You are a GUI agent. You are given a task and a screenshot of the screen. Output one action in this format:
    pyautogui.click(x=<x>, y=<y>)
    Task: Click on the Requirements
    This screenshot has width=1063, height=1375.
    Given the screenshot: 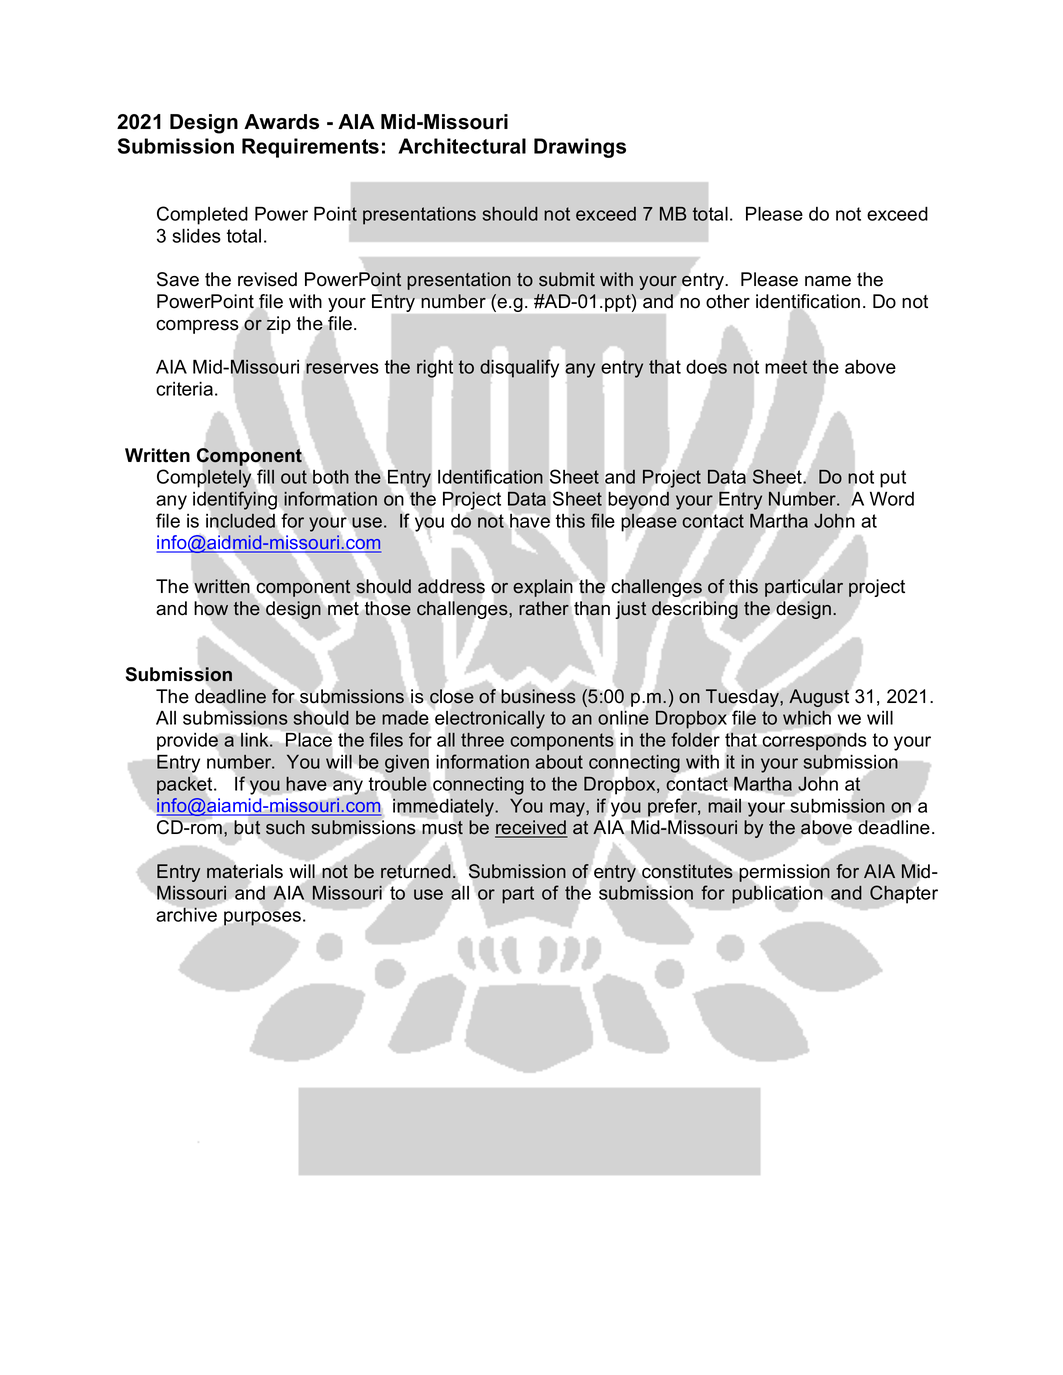 What is the action you would take?
    pyautogui.click(x=310, y=148)
